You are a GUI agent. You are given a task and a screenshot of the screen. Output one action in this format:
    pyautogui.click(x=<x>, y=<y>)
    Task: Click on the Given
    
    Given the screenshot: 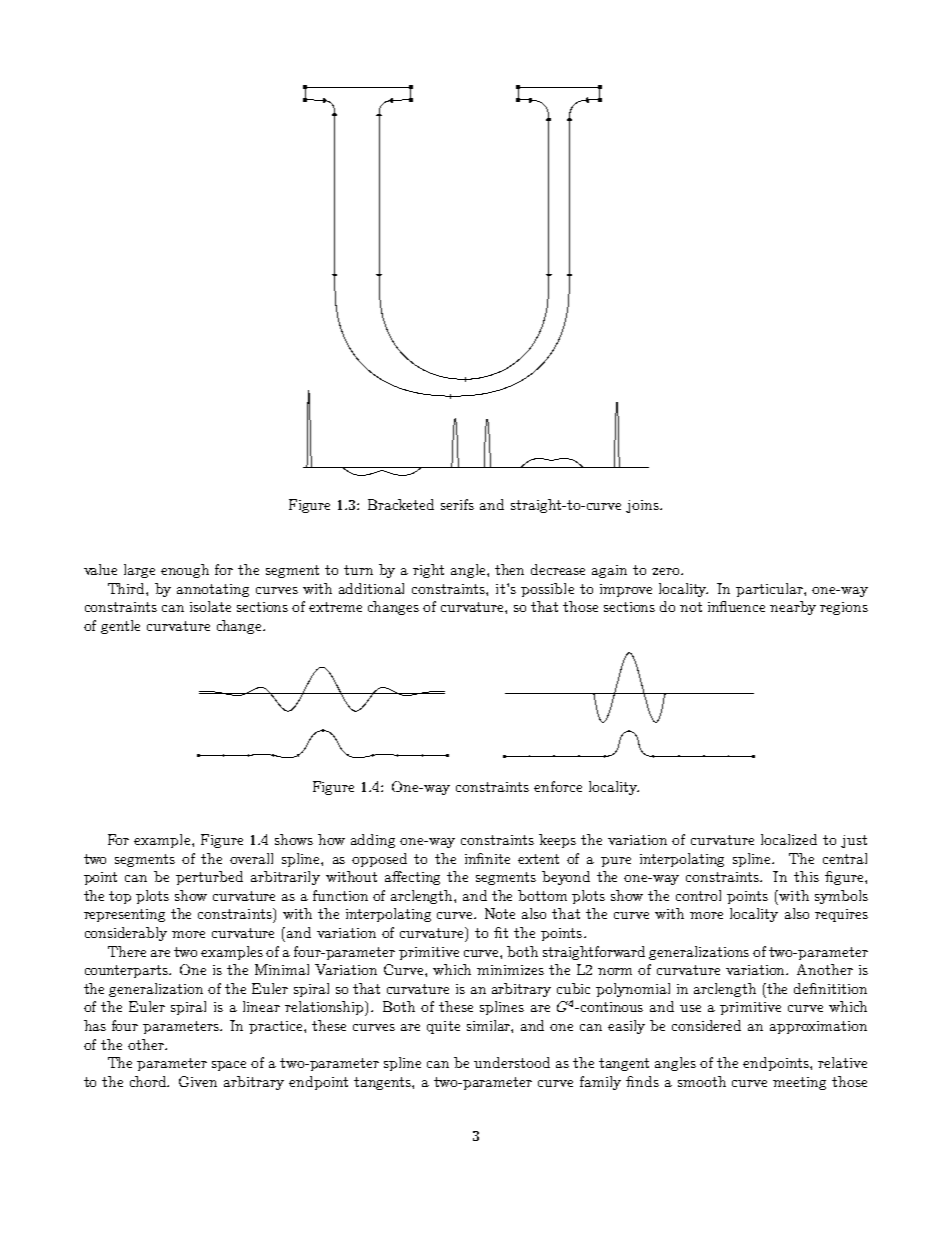 What is the action you would take?
    pyautogui.click(x=198, y=1081)
